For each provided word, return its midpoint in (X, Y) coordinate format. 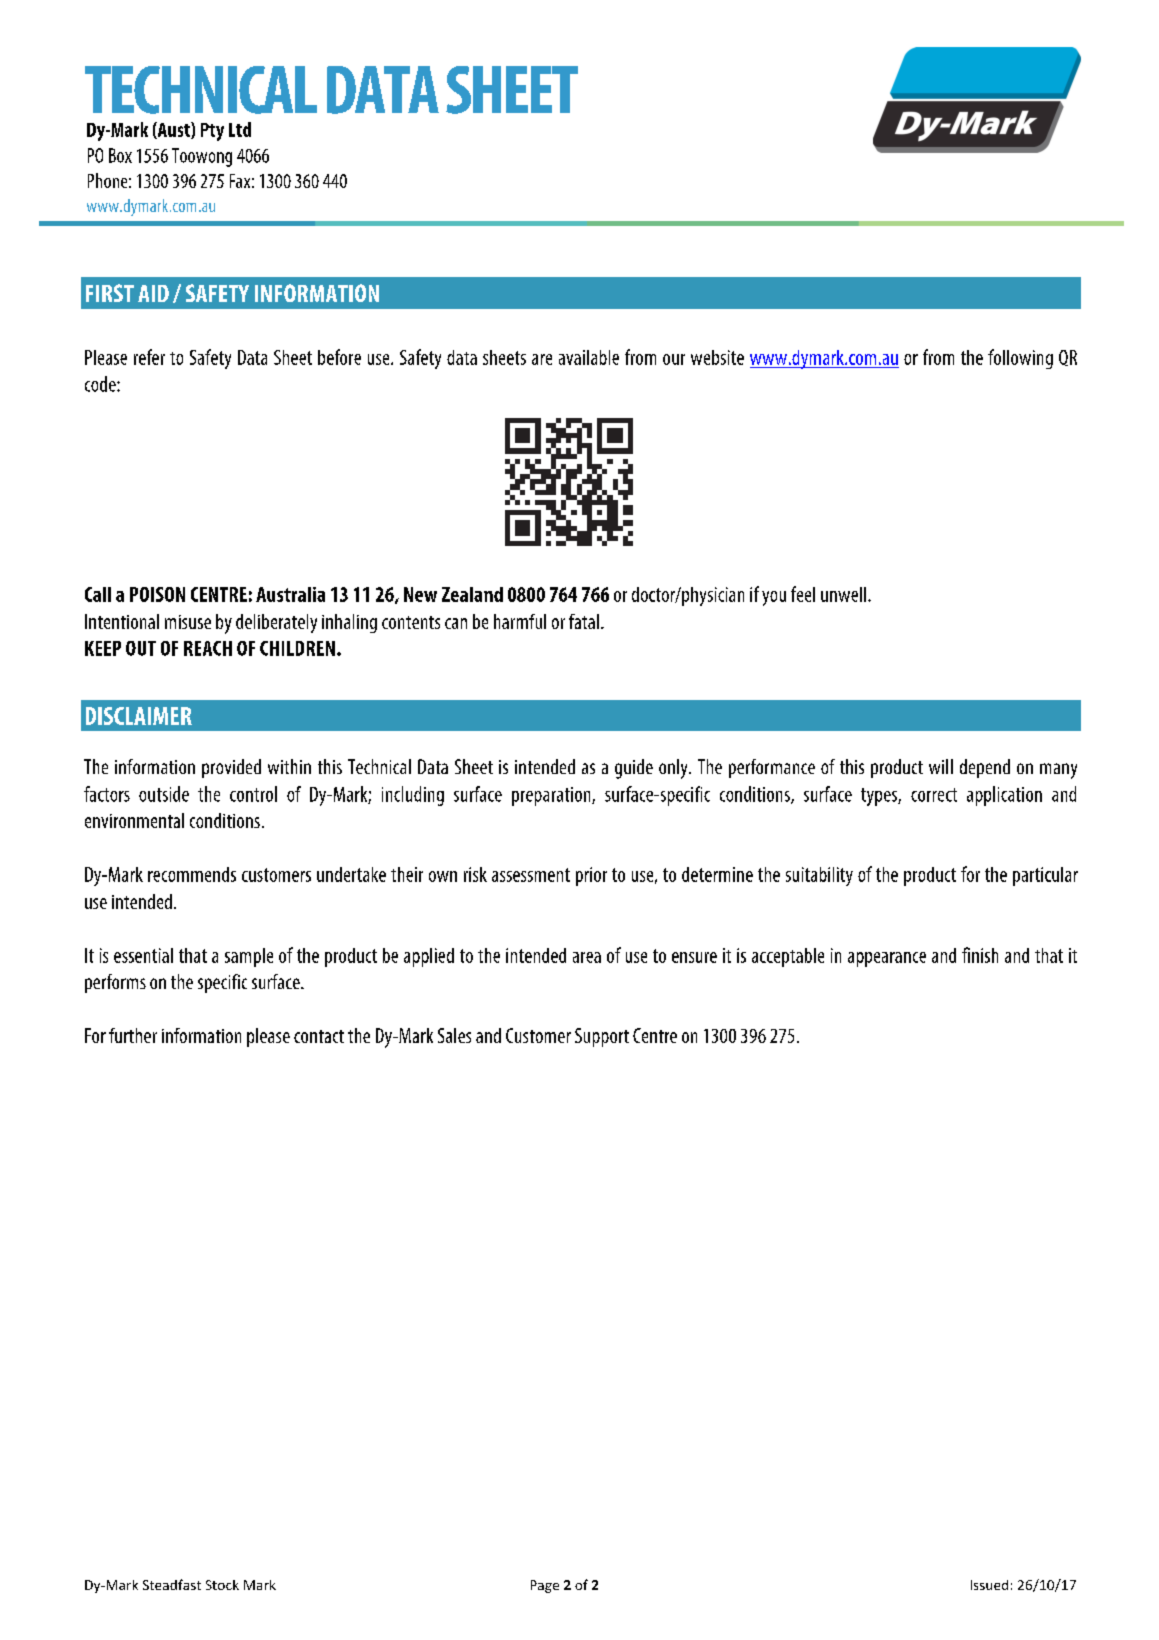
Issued (989, 1585)
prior (591, 876)
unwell (843, 594)
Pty (212, 132)
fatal (584, 621)
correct (934, 795)
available (589, 357)
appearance (887, 959)
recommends (192, 874)
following (1020, 359)
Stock (222, 1585)
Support (602, 1037)
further (133, 1035)
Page (545, 1586)
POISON (157, 594)
